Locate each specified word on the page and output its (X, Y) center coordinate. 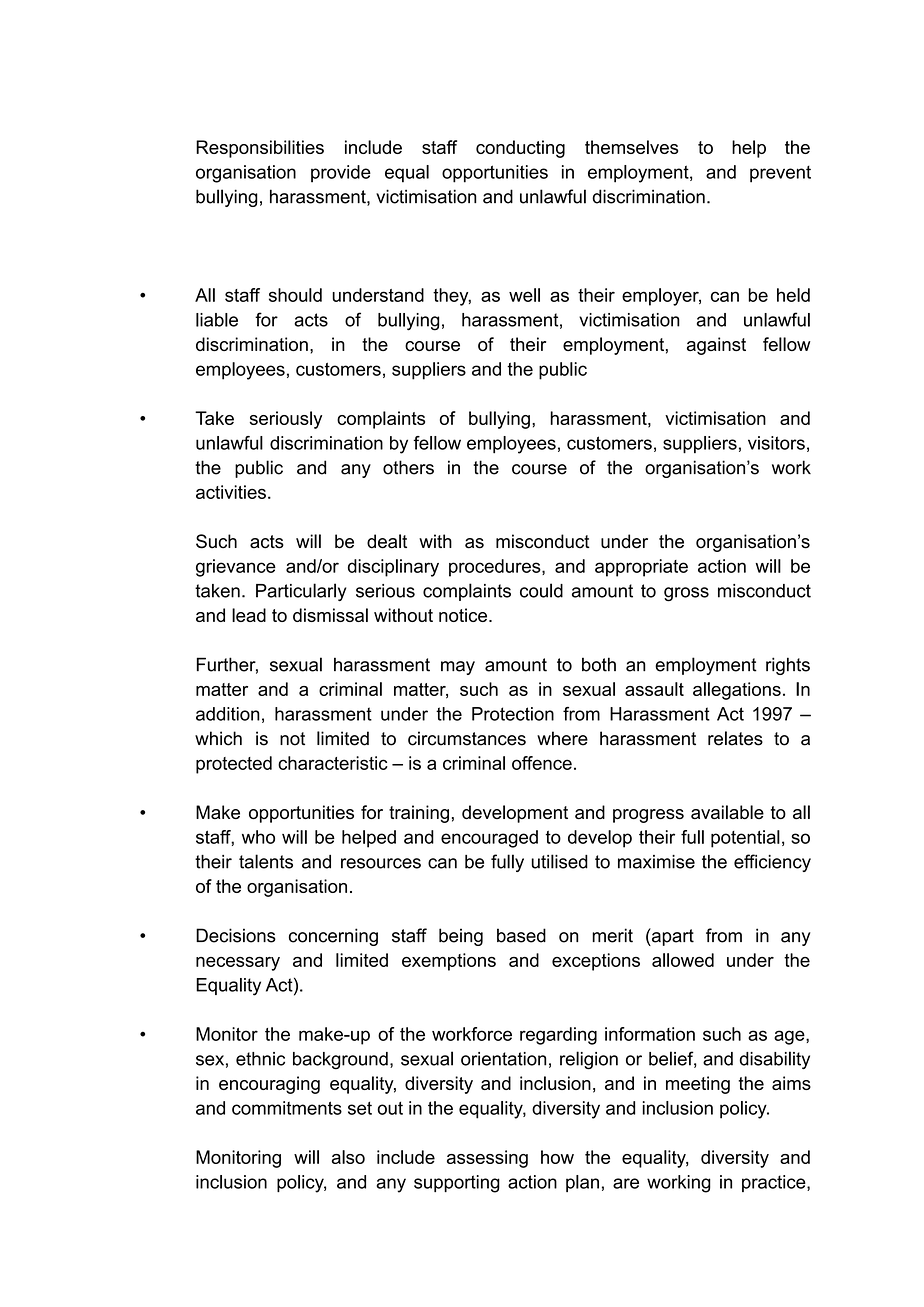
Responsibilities (260, 149)
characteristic (333, 763)
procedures (496, 568)
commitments (287, 1108)
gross (686, 594)
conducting (520, 149)
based (521, 935)
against (716, 346)
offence (542, 763)
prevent (780, 174)
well (524, 295)
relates (735, 738)
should (295, 295)
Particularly (301, 592)
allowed (683, 960)
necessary (238, 964)
